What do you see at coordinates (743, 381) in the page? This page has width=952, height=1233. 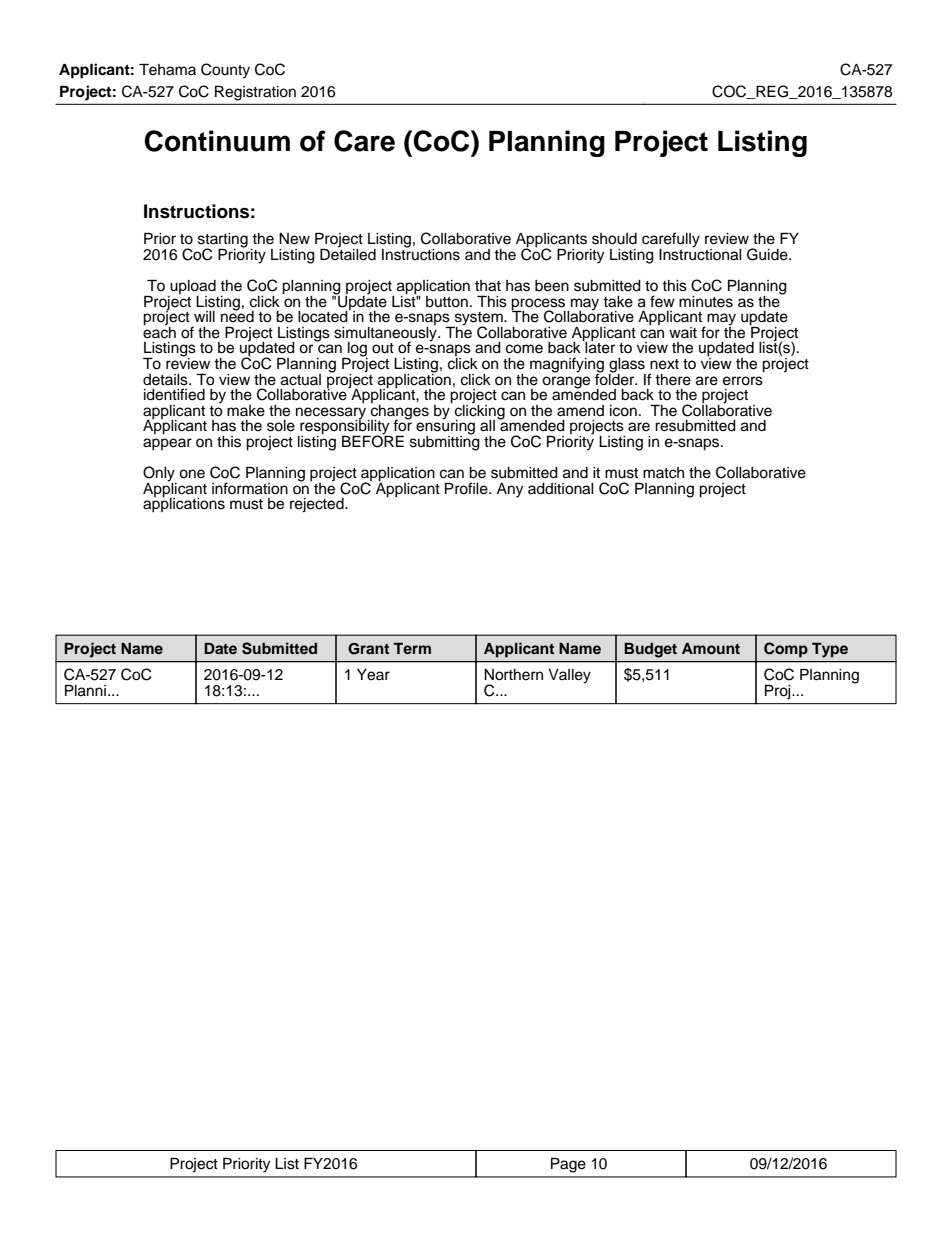 I see `errors` at bounding box center [743, 381].
